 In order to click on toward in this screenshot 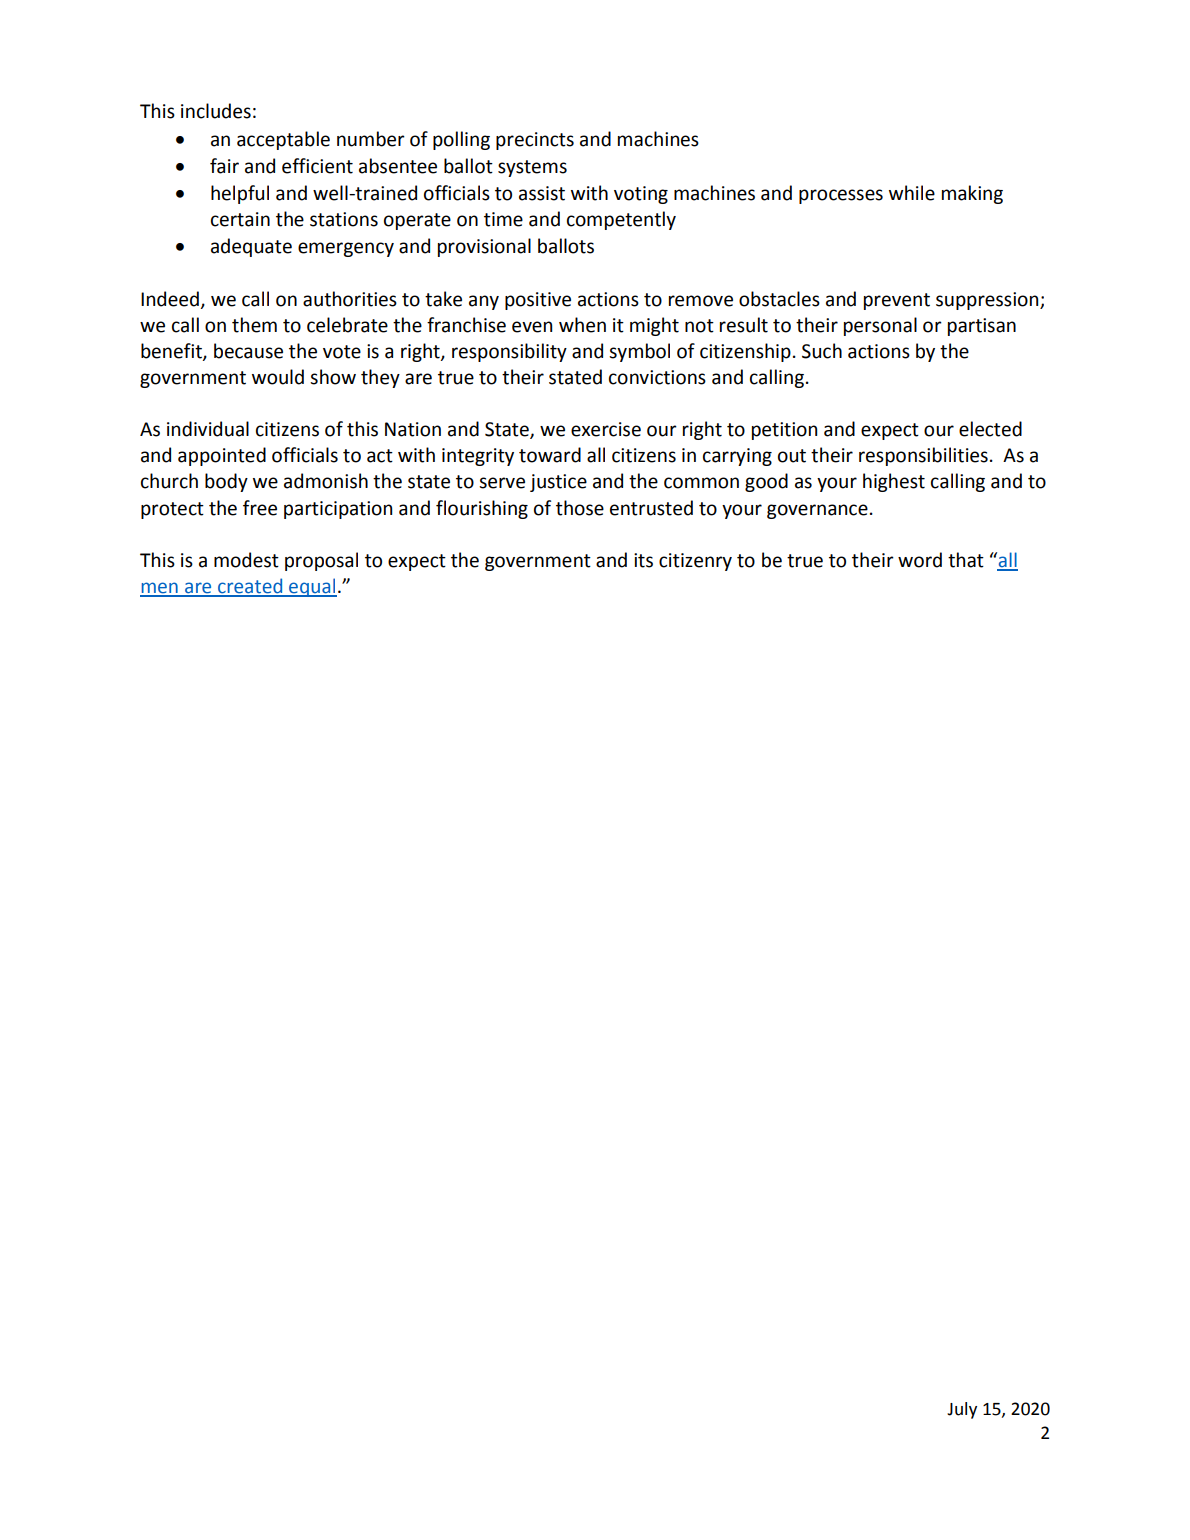, I will do `click(550, 455)`.
